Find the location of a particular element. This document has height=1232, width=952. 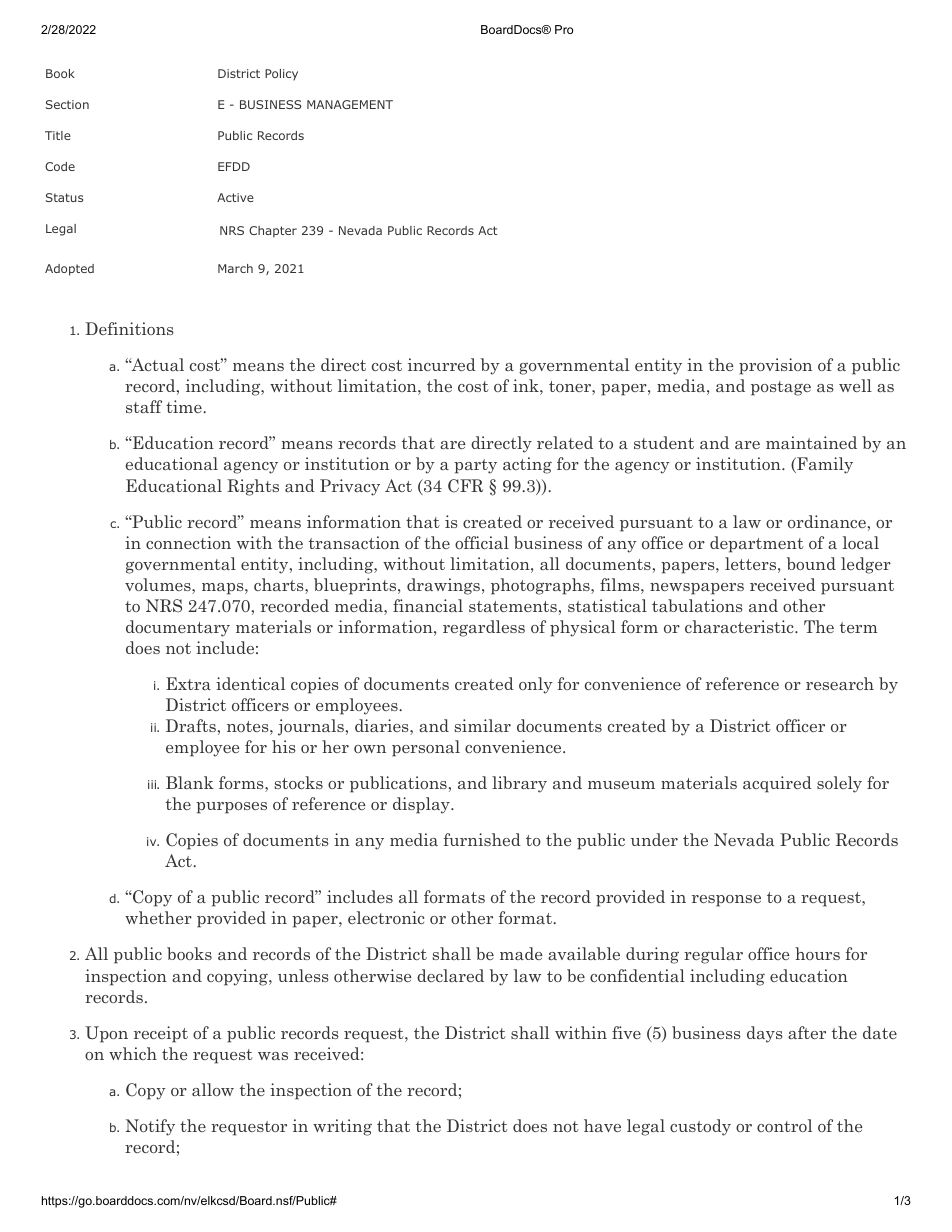

Section is located at coordinates (67, 104).
